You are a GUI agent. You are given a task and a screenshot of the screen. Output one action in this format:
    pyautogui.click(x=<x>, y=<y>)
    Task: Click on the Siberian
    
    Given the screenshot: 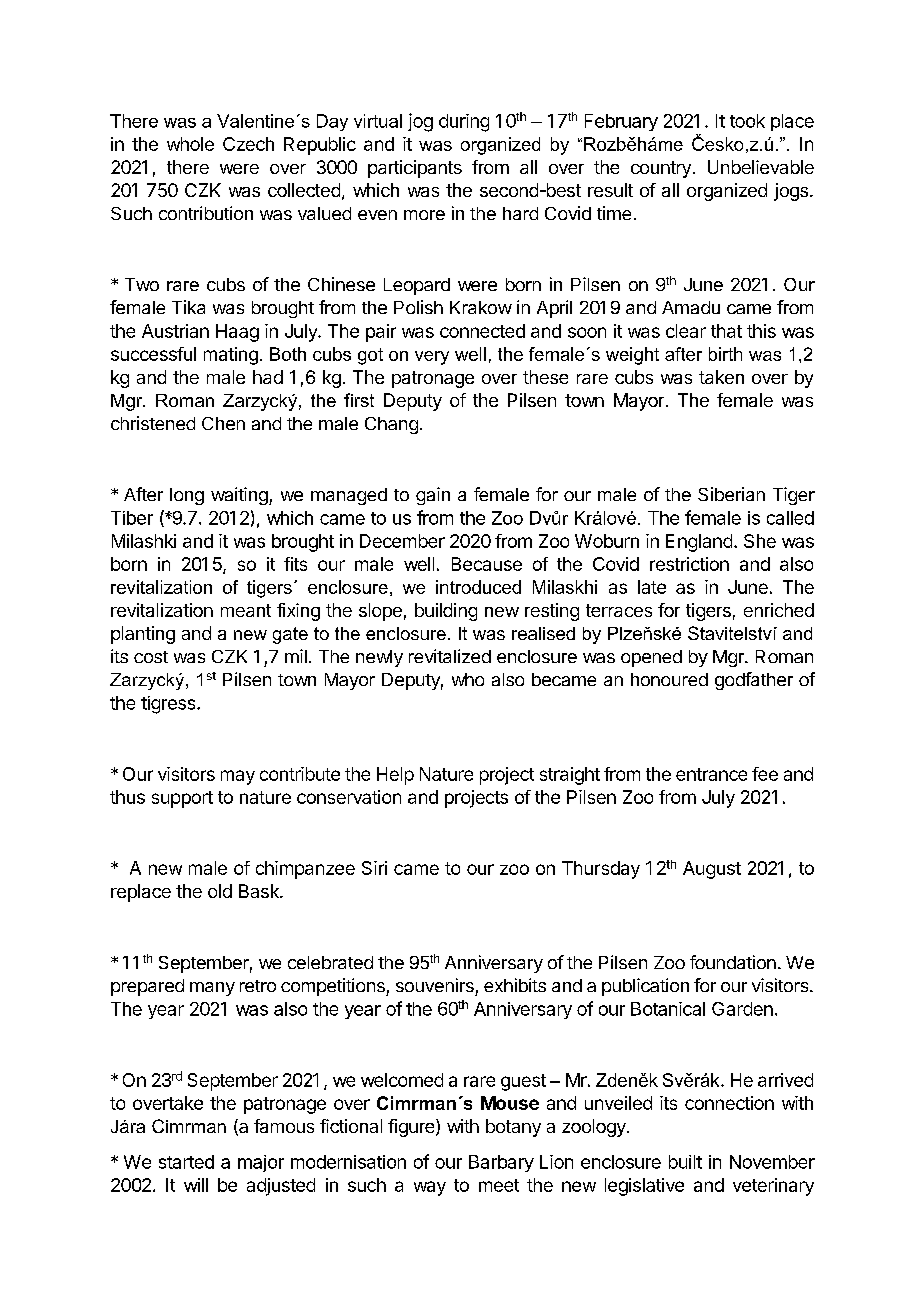 What is the action you would take?
    pyautogui.click(x=731, y=494)
